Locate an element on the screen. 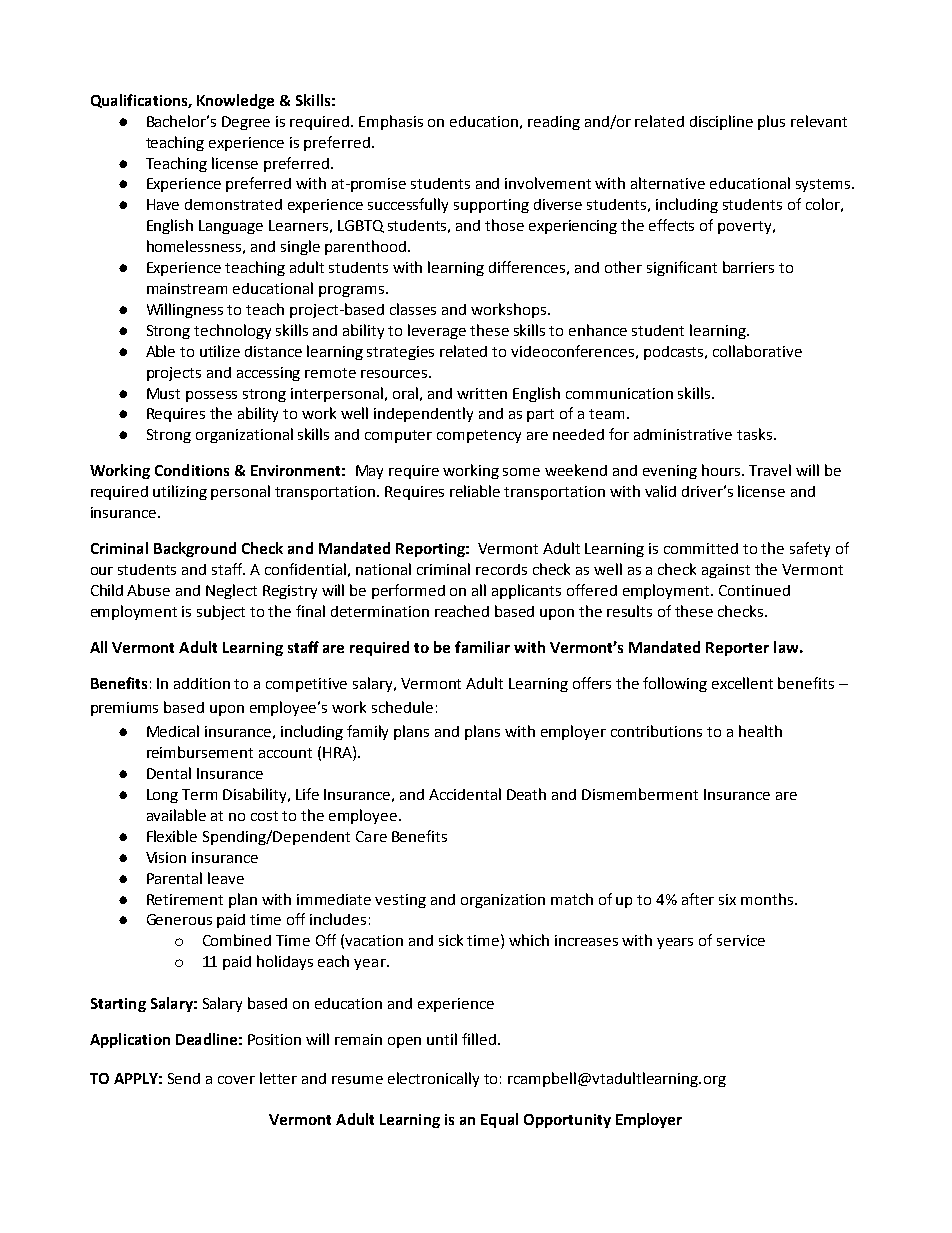  familiar is located at coordinates (482, 647).
